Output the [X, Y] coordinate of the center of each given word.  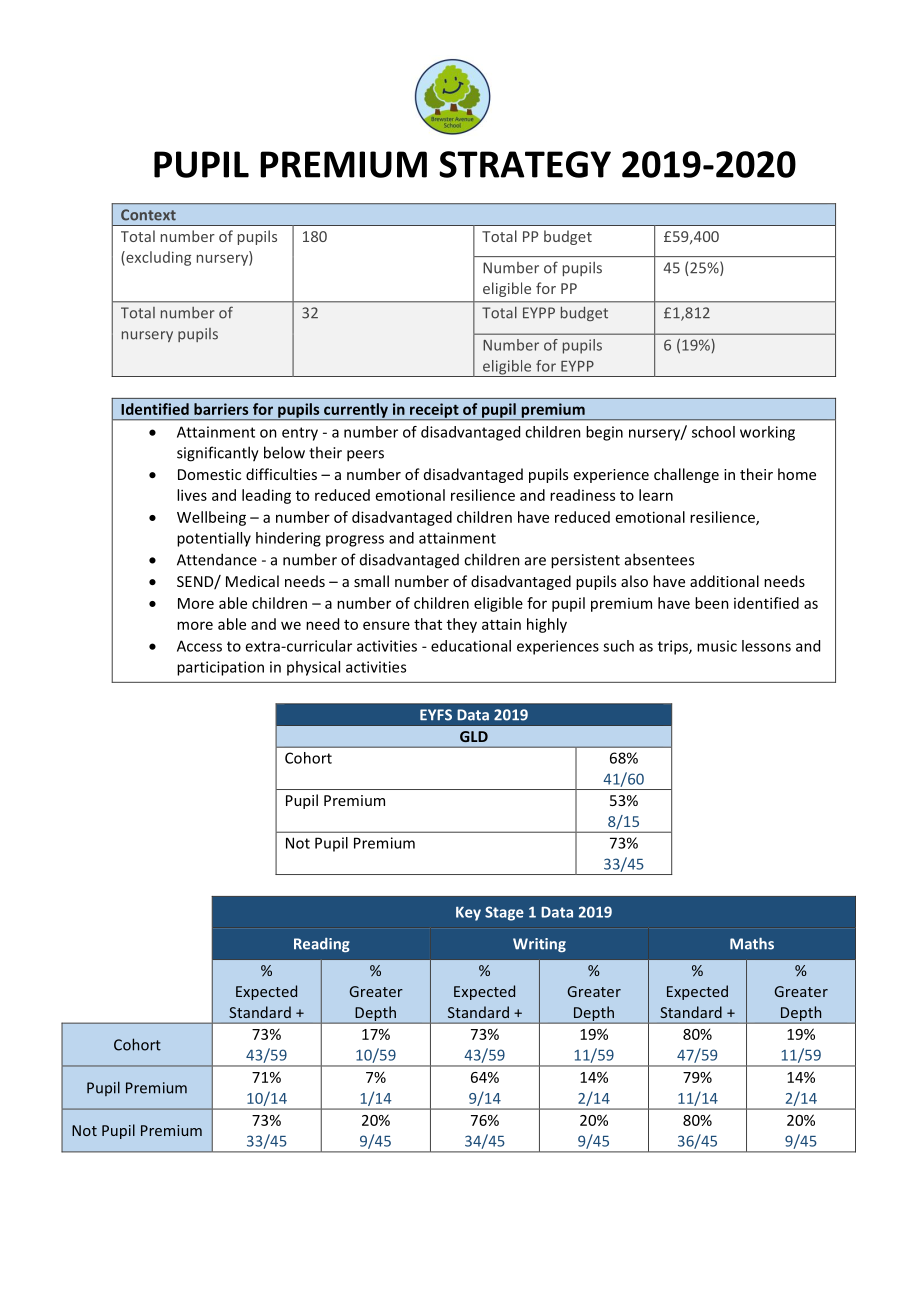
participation [220, 668]
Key [468, 913]
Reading [322, 945]
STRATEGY [525, 164]
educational [471, 646]
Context [148, 215]
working [767, 433]
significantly [218, 454]
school [713, 432]
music [717, 646]
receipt [434, 411]
